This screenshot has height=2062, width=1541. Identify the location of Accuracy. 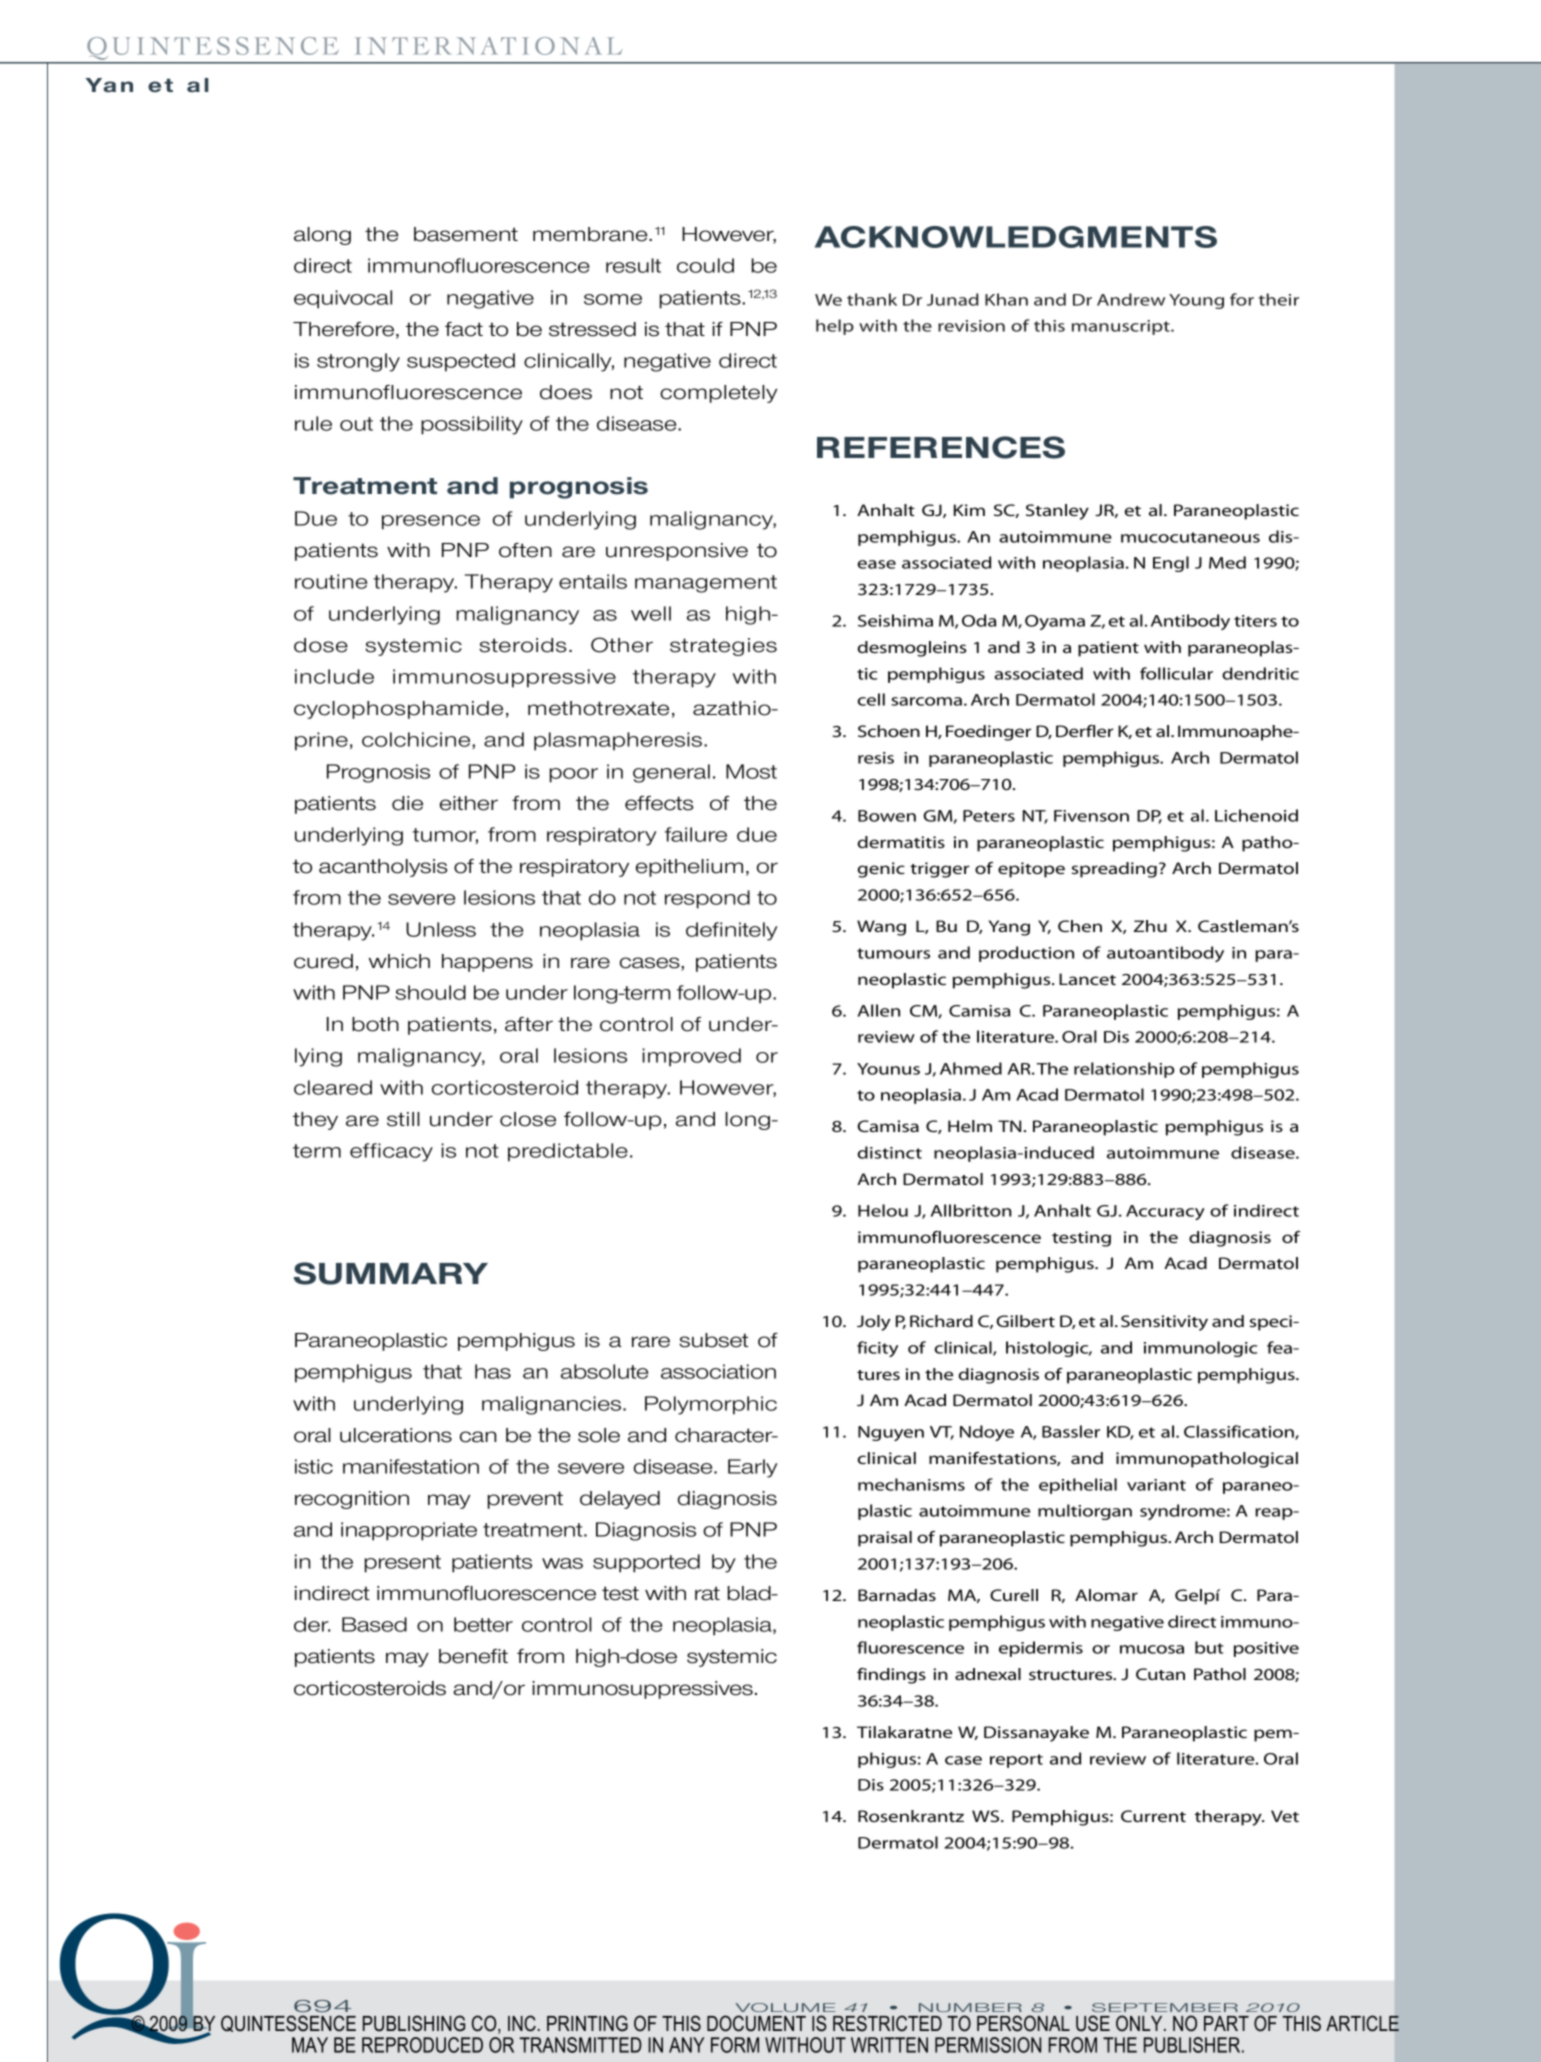
(1165, 1212).
